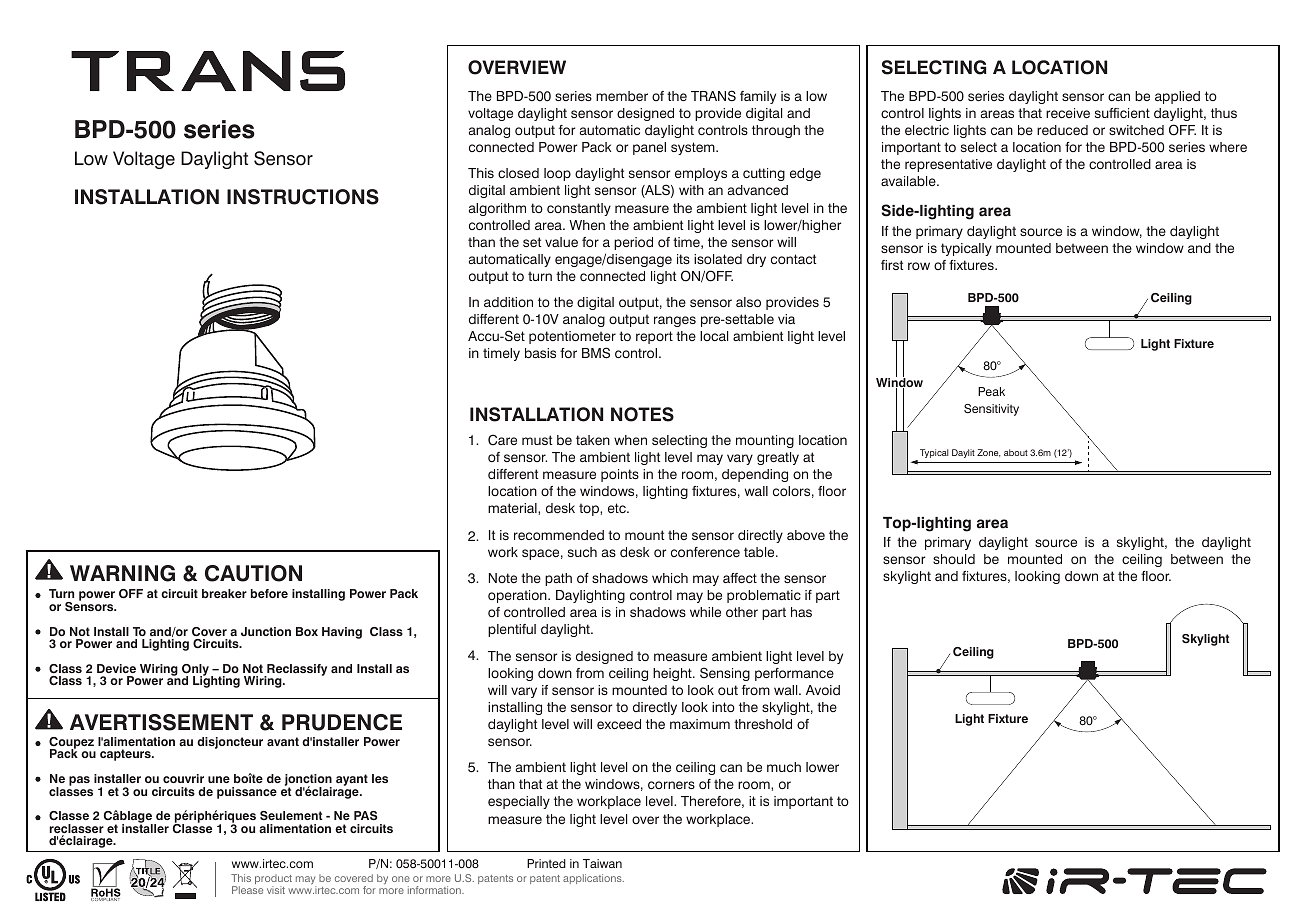 This image has width=1308, height=924. What do you see at coordinates (713, 96) in the image?
I see `TRANS` at bounding box center [713, 96].
